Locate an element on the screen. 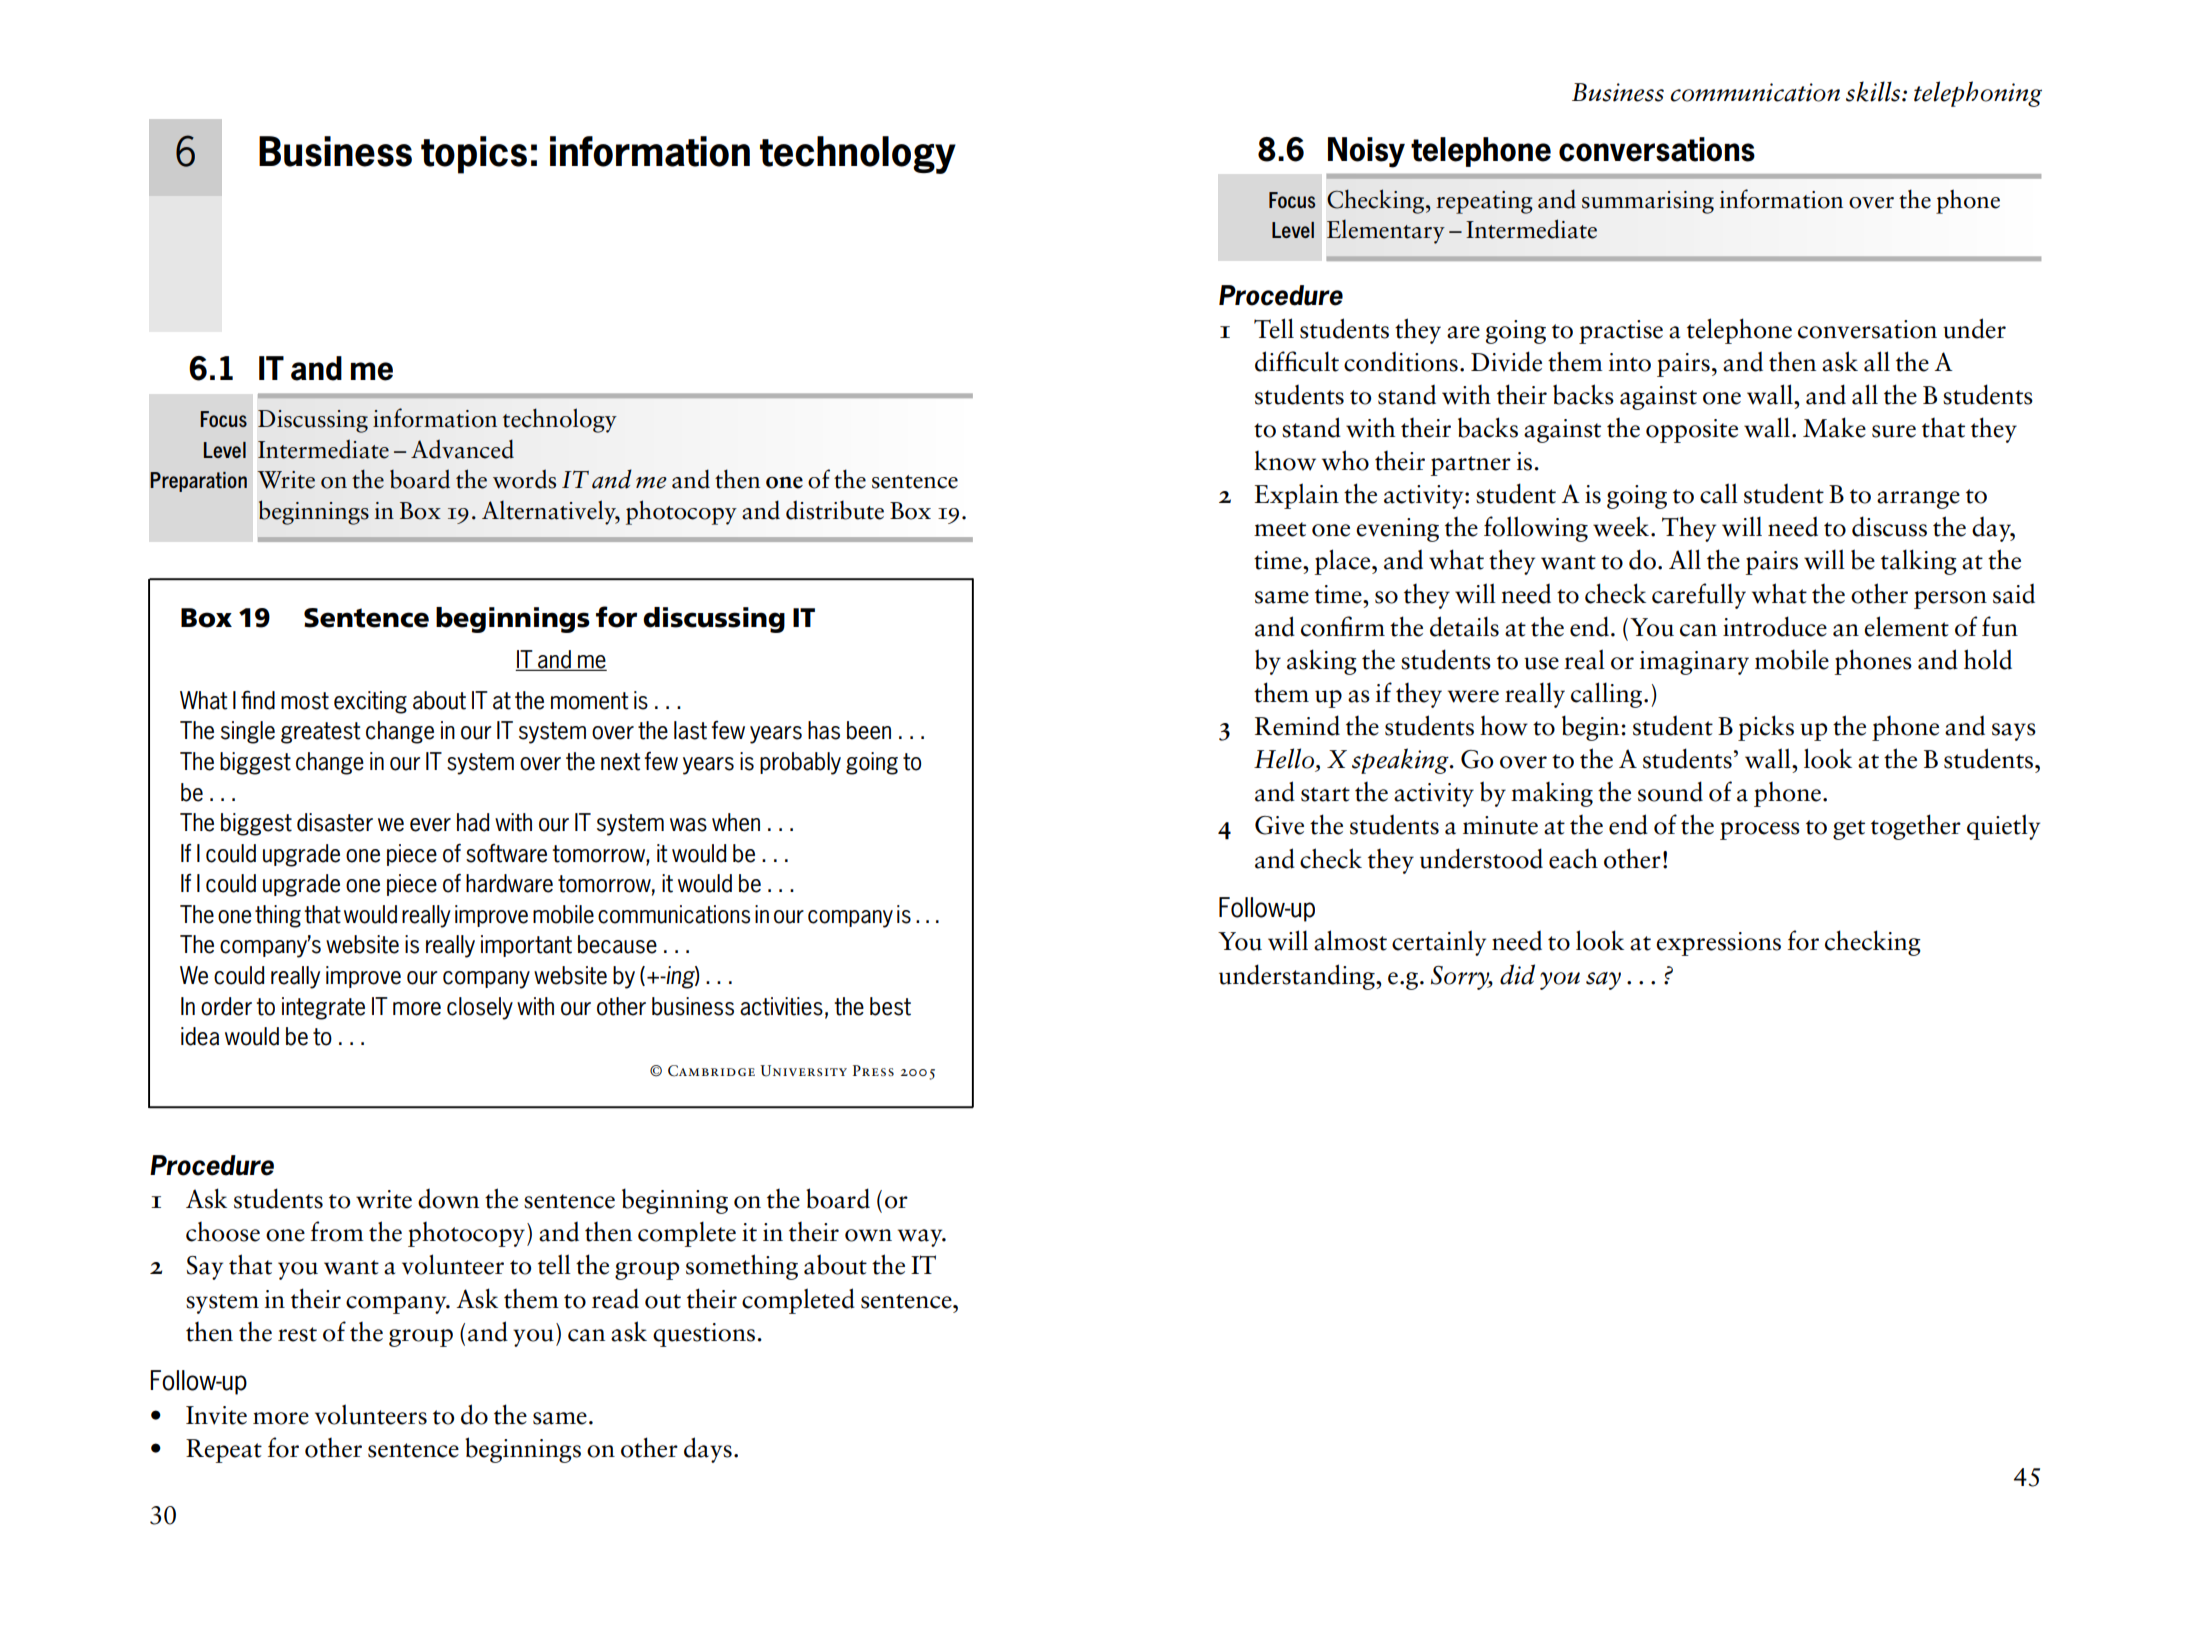 This screenshot has height=1646, width=2196. topics is located at coordinates (474, 155).
